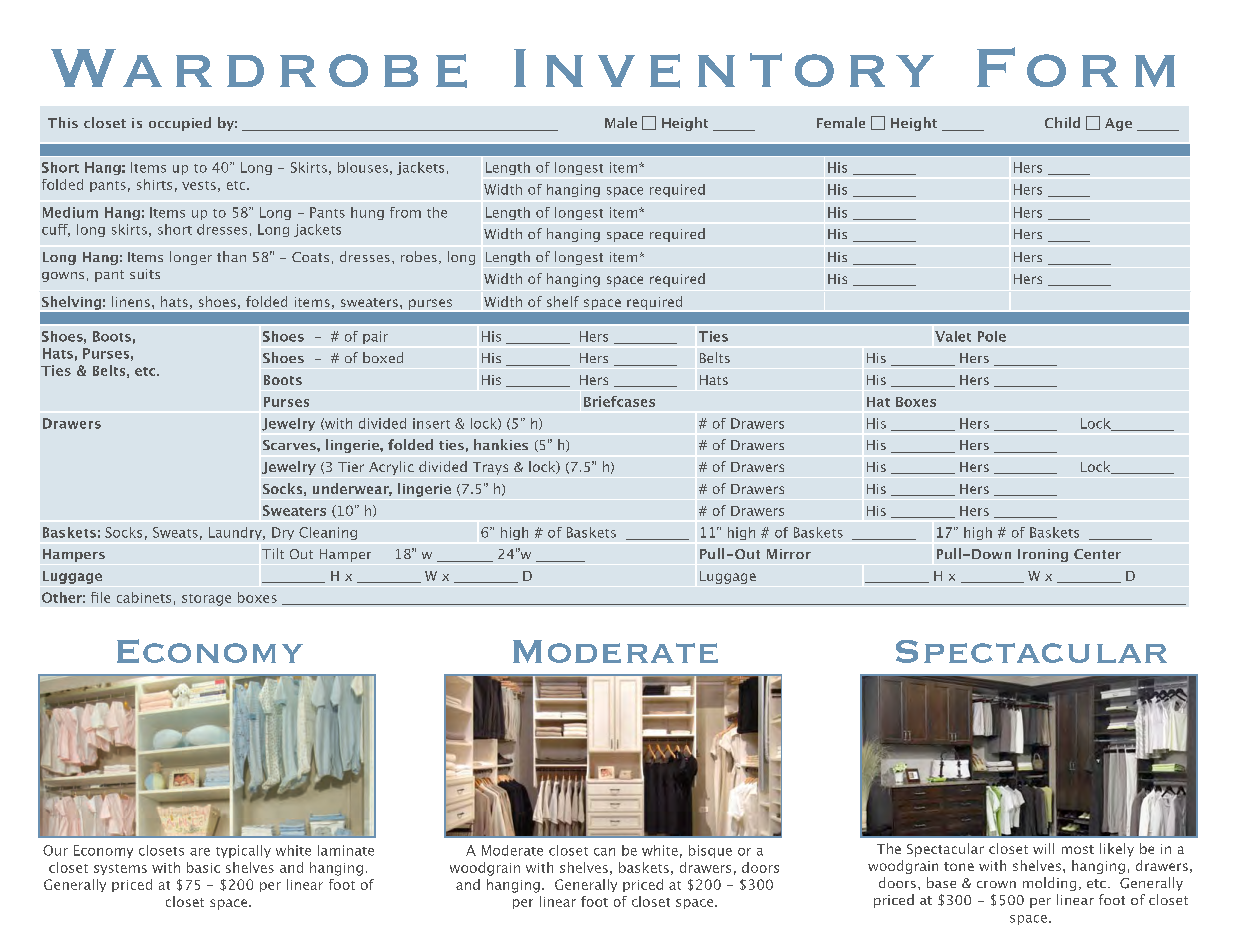 This screenshot has height=952, width=1233. I want to click on Sweats, so click(175, 532).
